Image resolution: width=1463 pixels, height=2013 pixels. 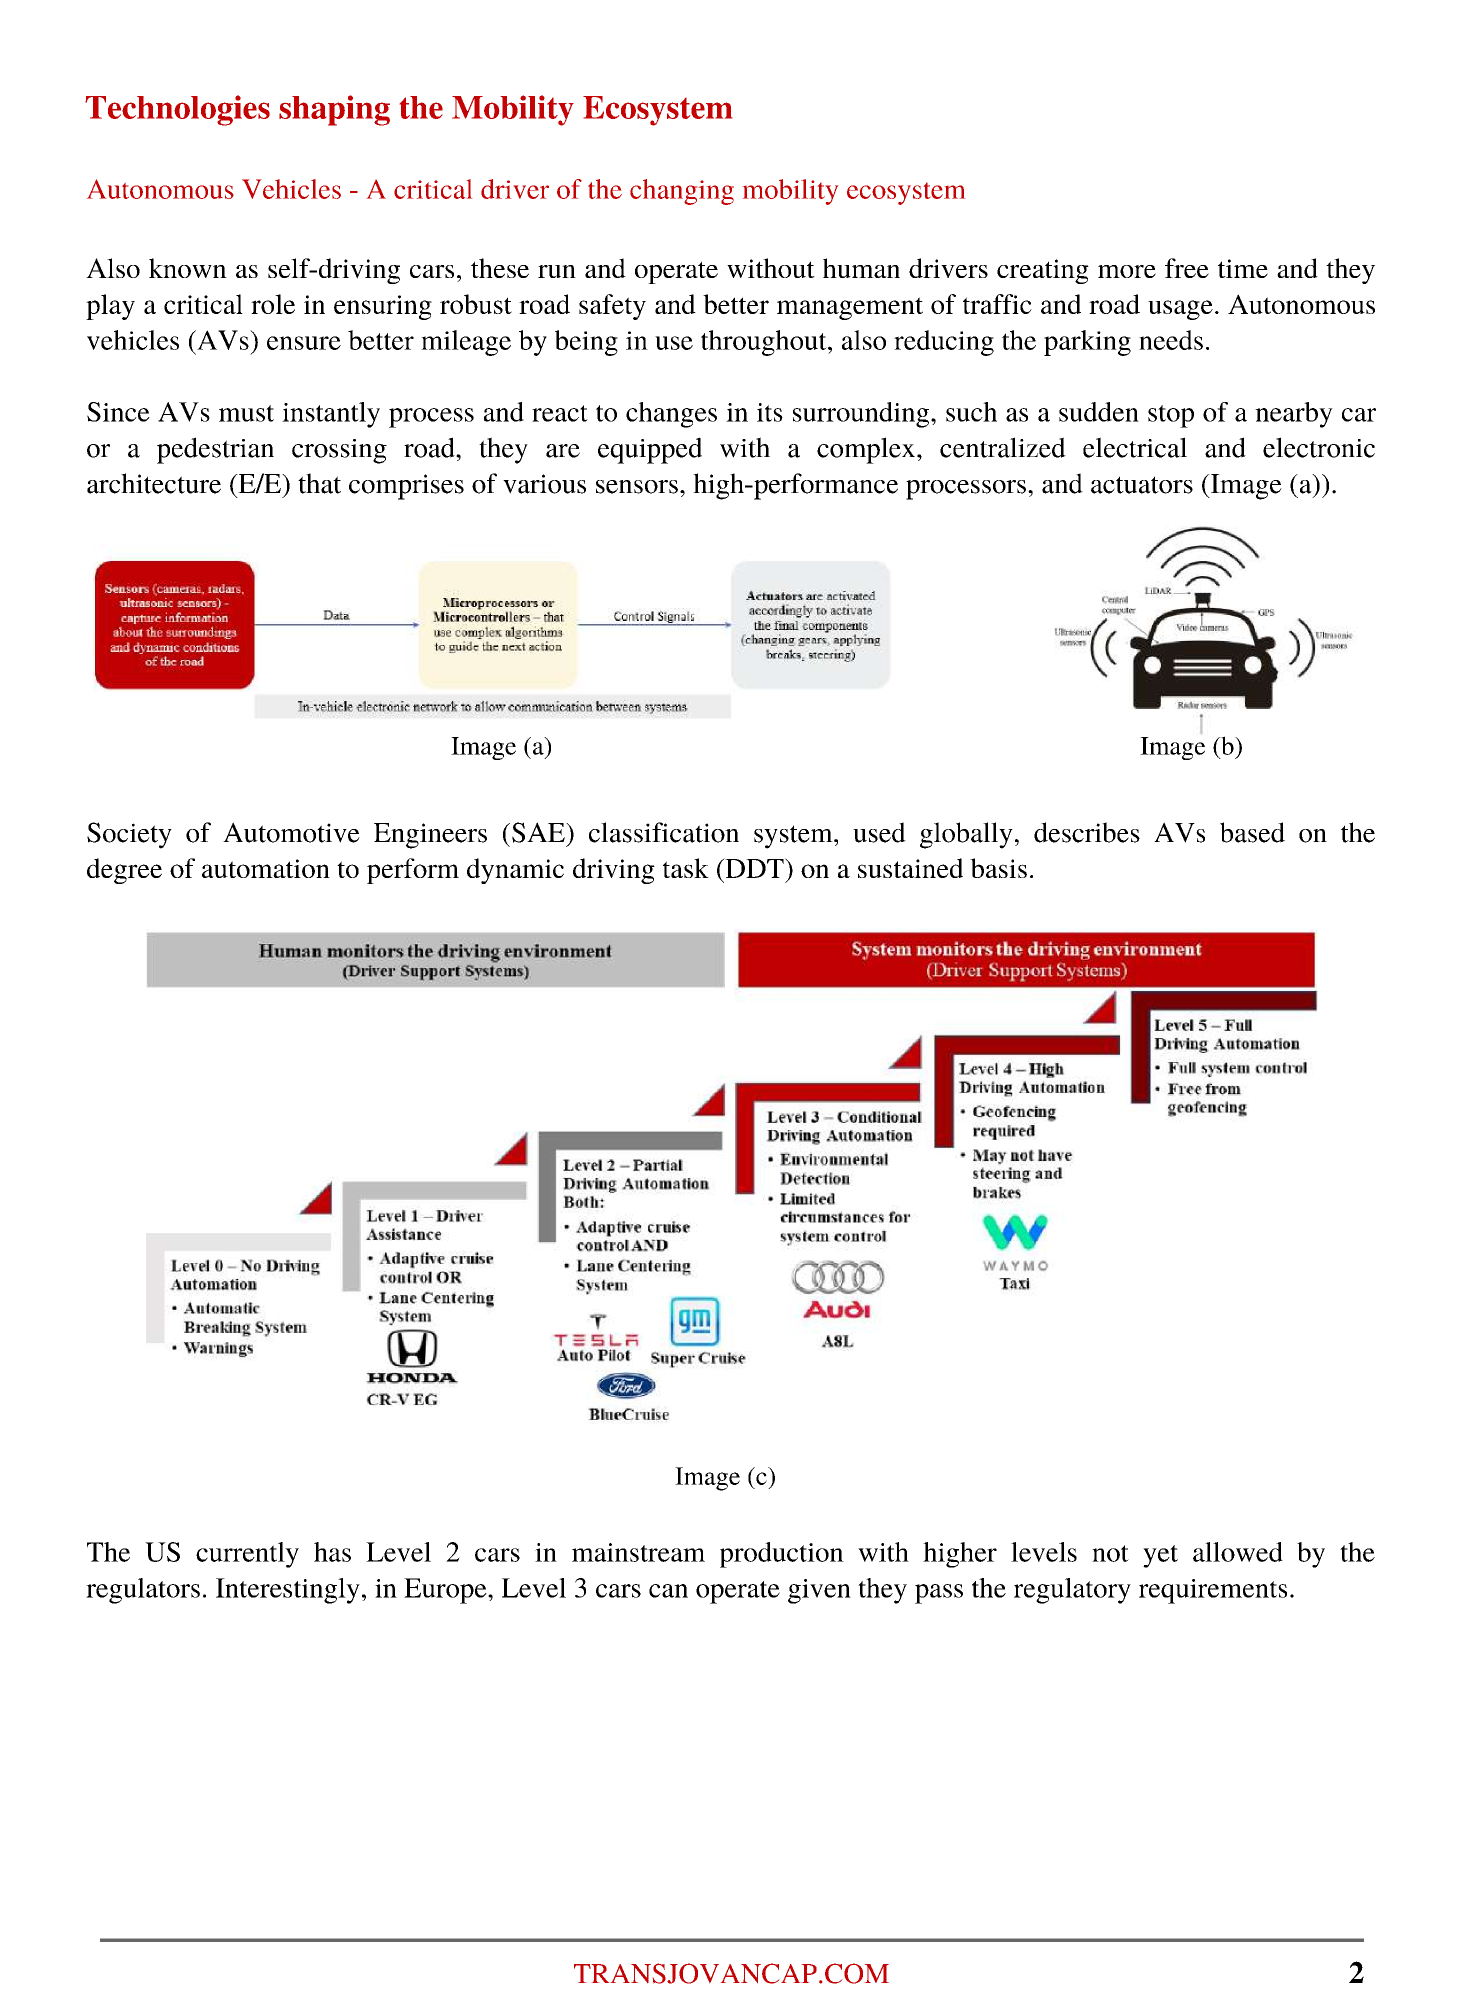 I want to click on DDT, so click(x=754, y=868).
